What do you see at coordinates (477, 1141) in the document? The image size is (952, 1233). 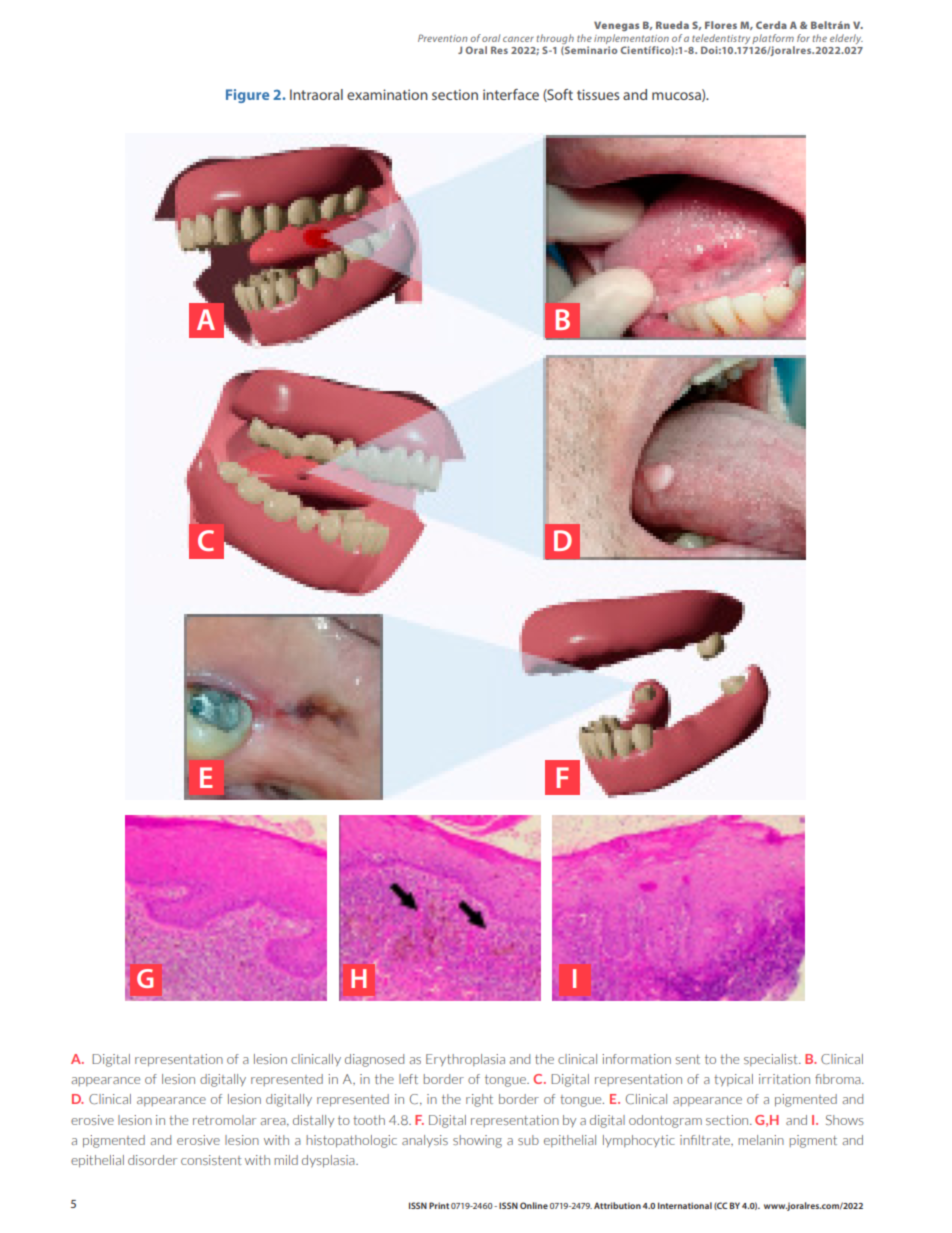 I see `showing` at bounding box center [477, 1141].
